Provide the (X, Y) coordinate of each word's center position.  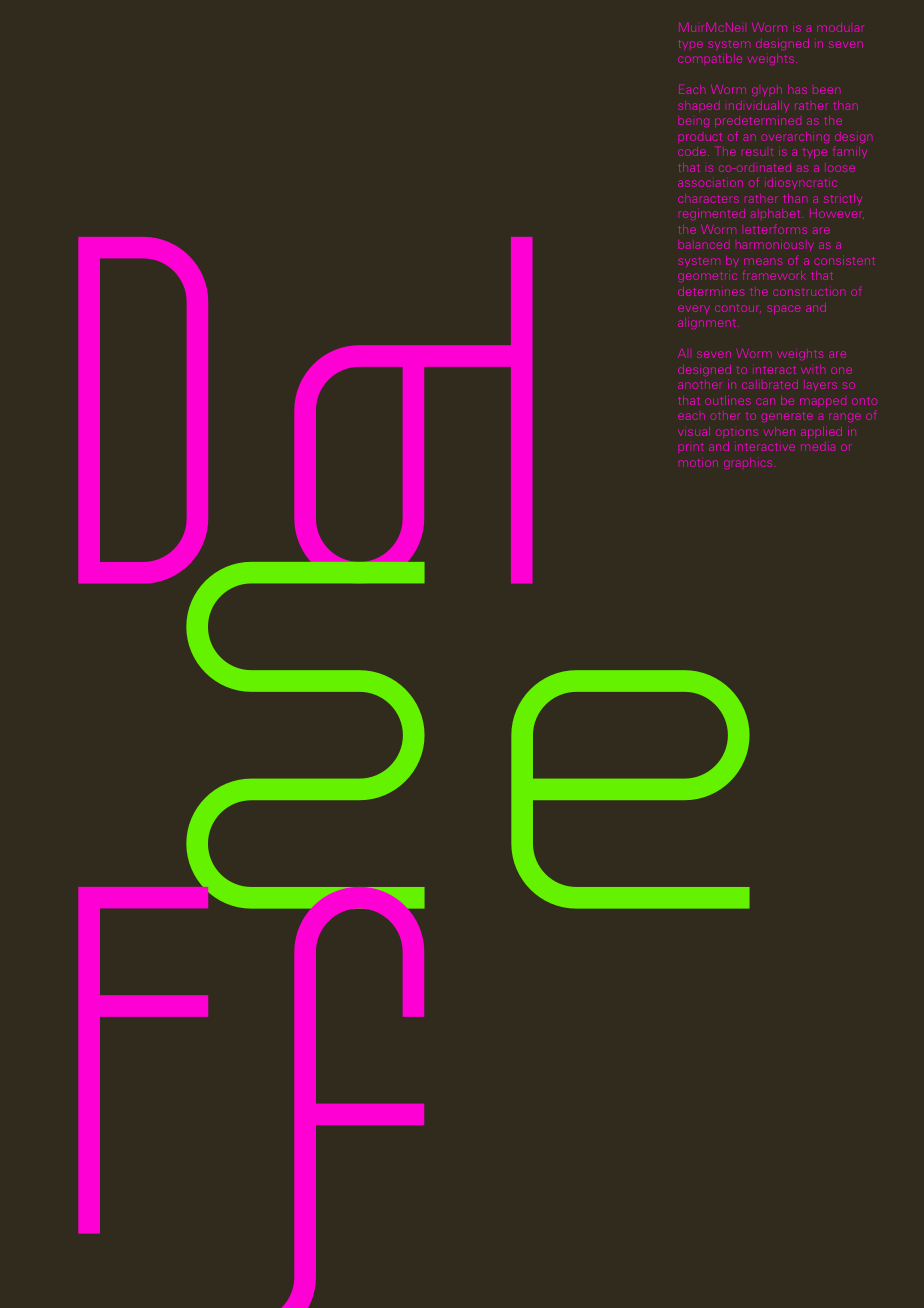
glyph (767, 91)
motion (698, 463)
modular (841, 27)
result (757, 151)
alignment (708, 324)
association (710, 183)
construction (809, 292)
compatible (710, 59)
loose (840, 167)
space (784, 310)
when (779, 431)
